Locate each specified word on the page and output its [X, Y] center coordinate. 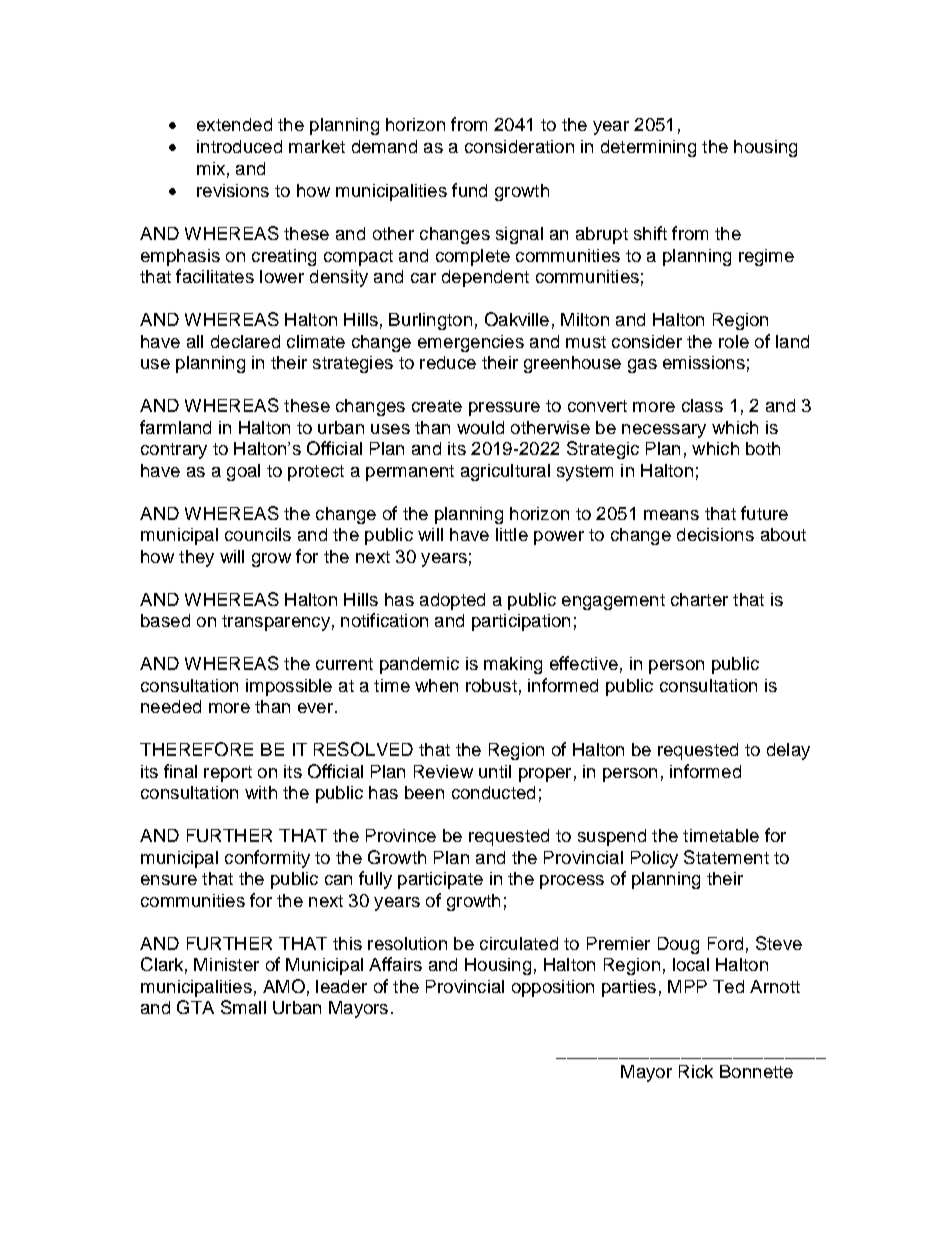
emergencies [471, 343]
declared [245, 341]
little [512, 534]
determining [648, 148]
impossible [289, 687]
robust [491, 685]
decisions [715, 534]
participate [440, 880]
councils [258, 534]
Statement [726, 857]
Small [243, 1007]
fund [469, 190]
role [734, 341]
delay [788, 751]
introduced [239, 146]
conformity [267, 859]
